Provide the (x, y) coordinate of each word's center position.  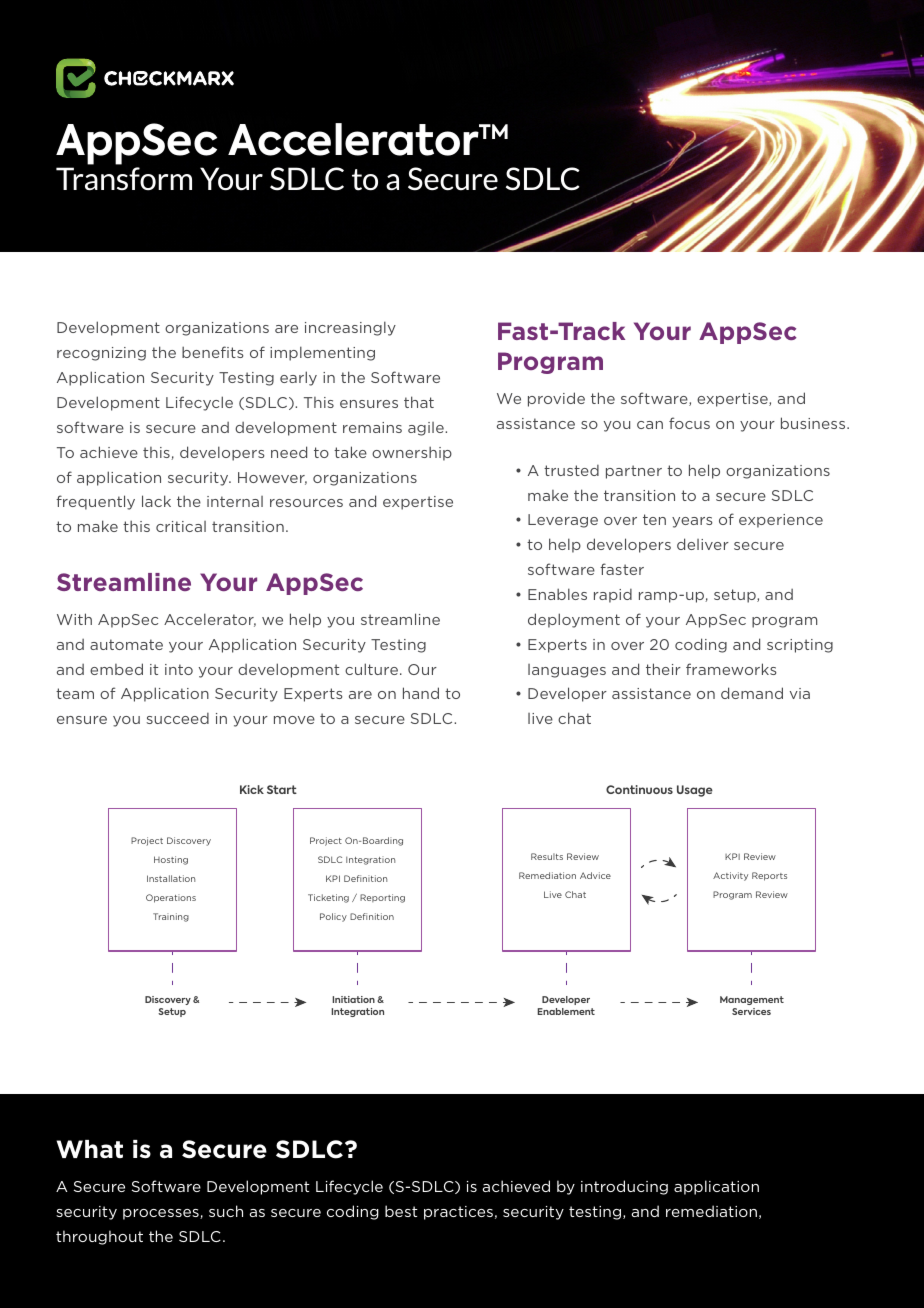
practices (458, 1213)
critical (181, 526)
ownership (412, 453)
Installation (171, 878)
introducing (624, 1187)
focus (689, 423)
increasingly (350, 328)
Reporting (382, 898)
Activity (730, 876)
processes (162, 1214)
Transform (124, 179)
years (692, 522)
